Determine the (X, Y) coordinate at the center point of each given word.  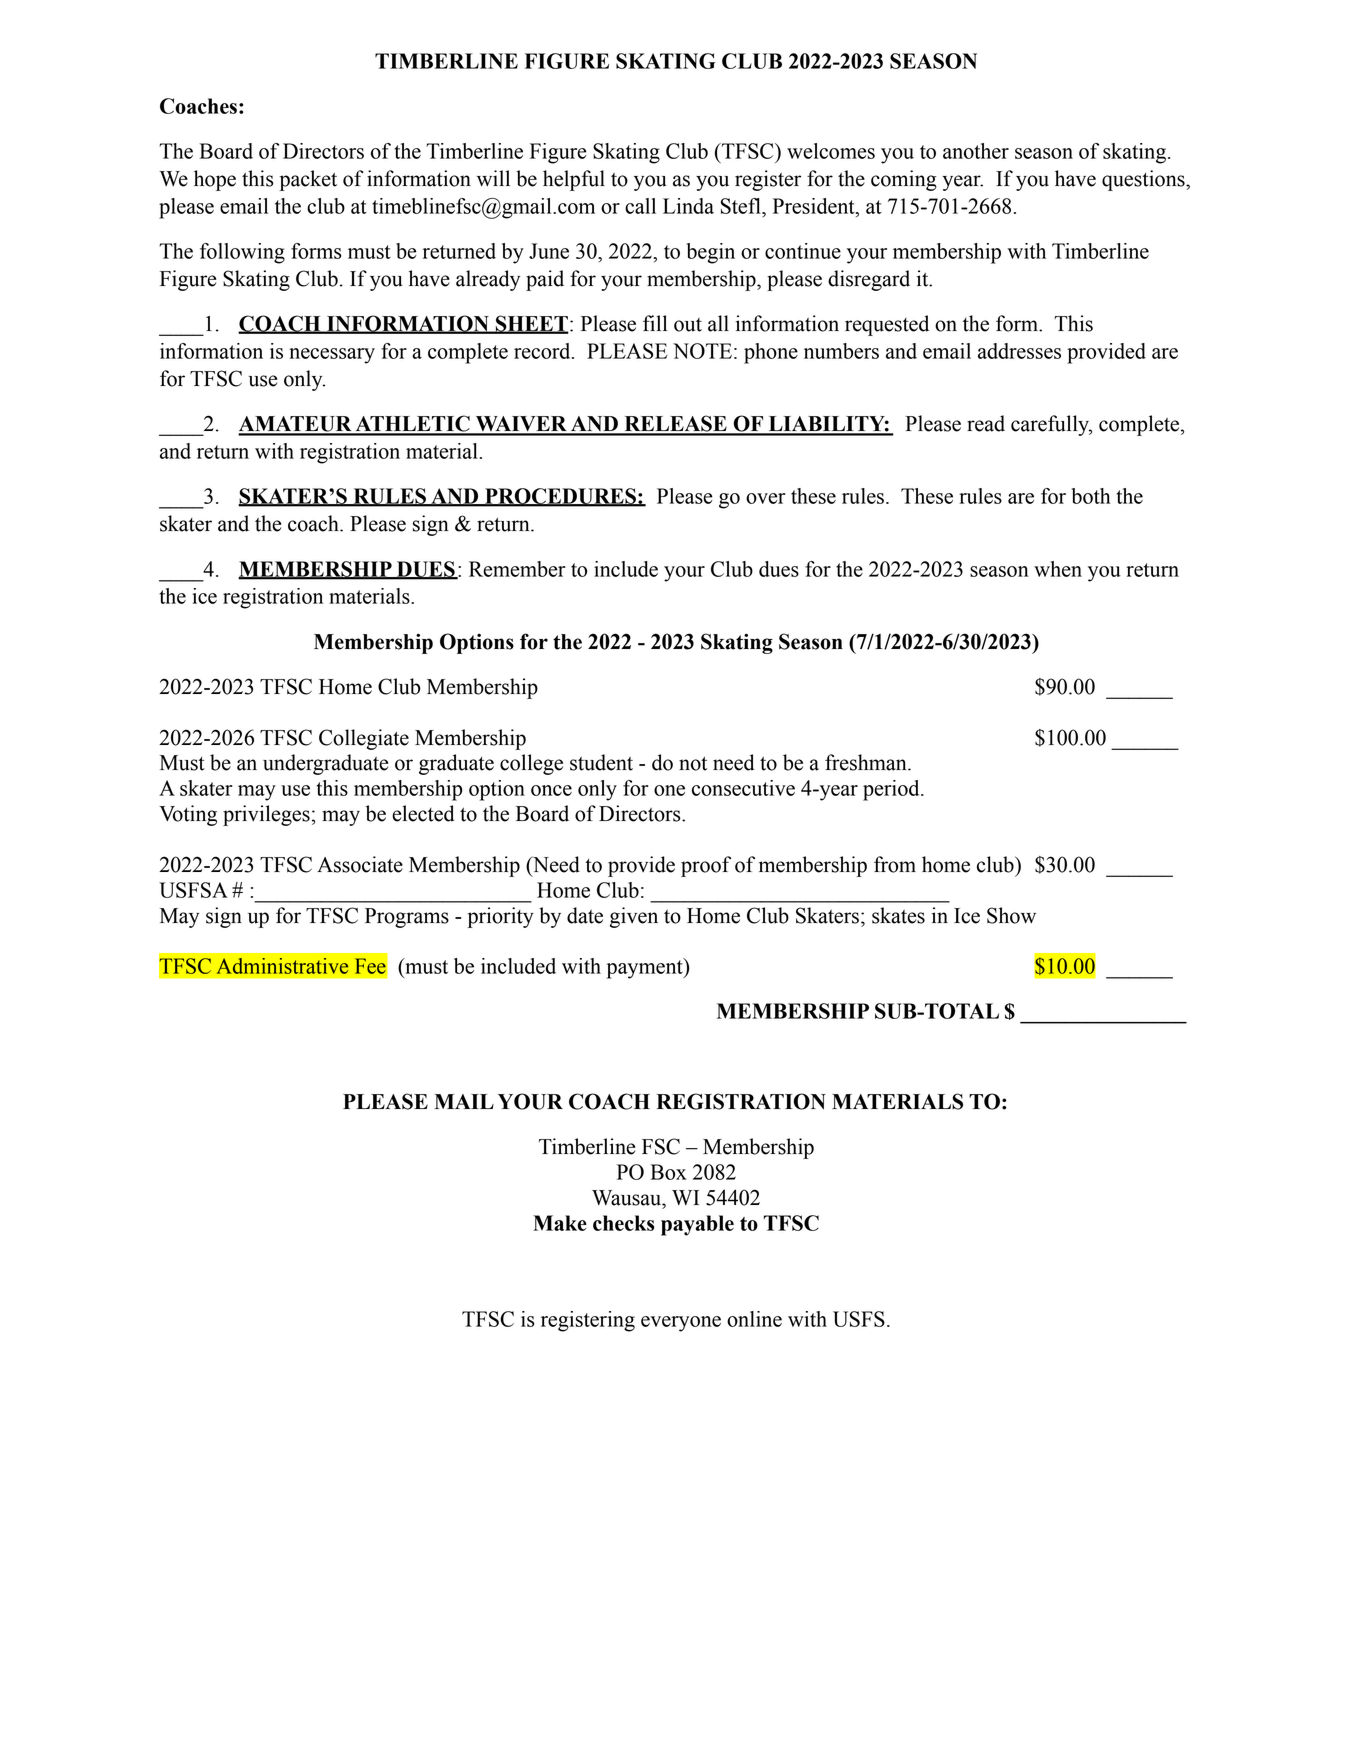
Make (560, 1223)
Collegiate (364, 739)
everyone (681, 1324)
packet (308, 180)
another (976, 151)
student (601, 762)
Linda (688, 206)
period (892, 790)
